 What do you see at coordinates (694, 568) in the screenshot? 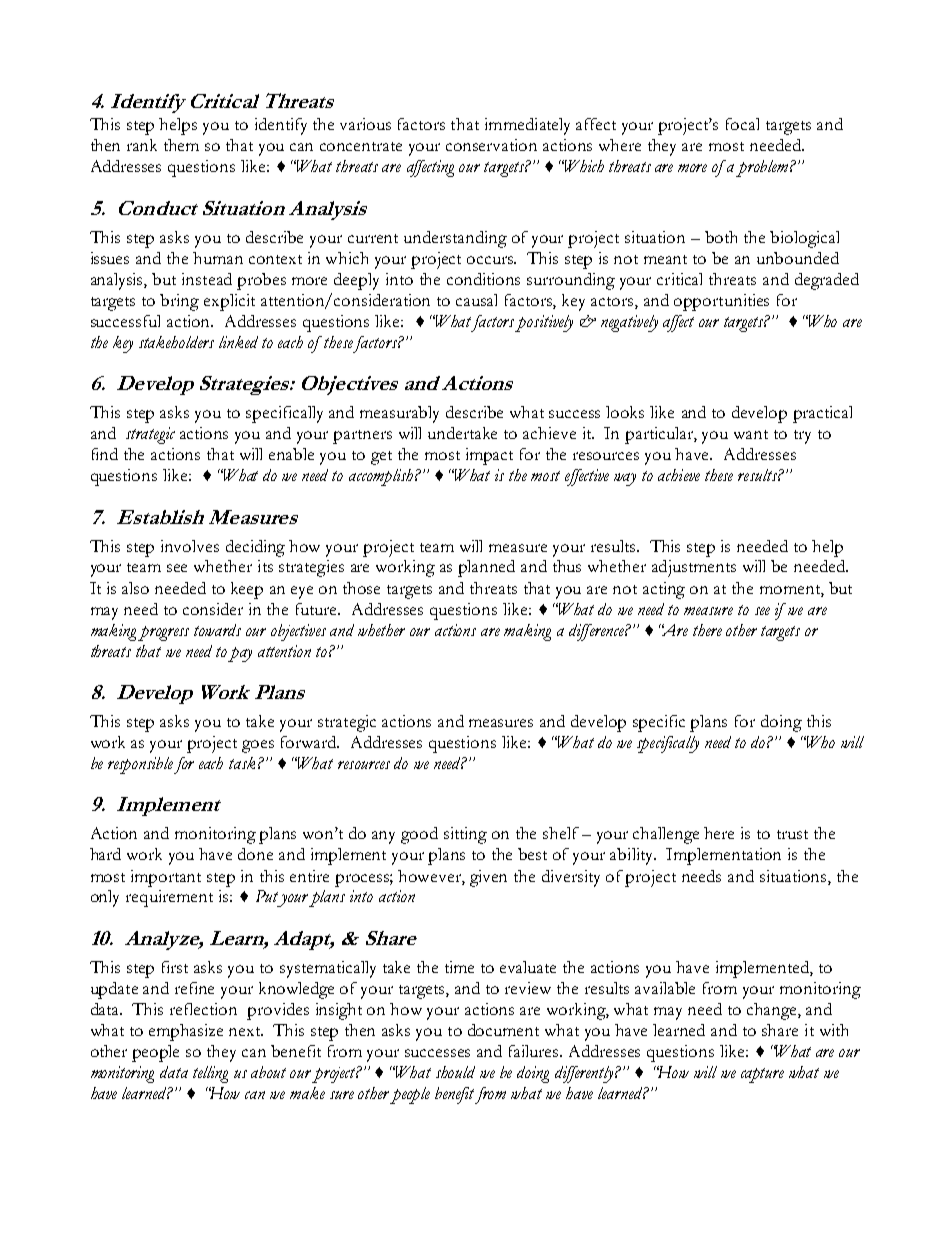
I see `adjustments` at bounding box center [694, 568].
